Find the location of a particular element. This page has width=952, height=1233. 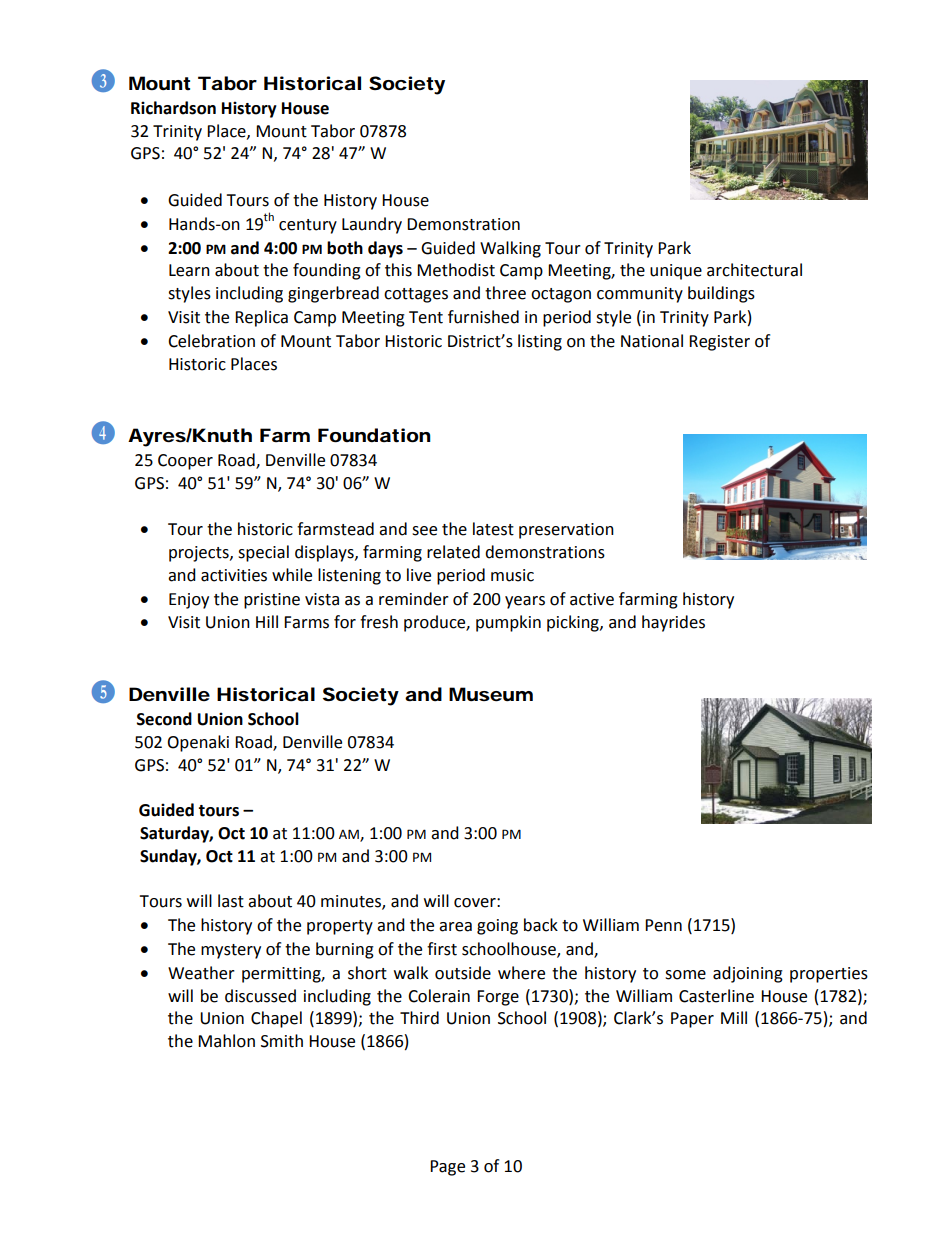

Laundry is located at coordinates (372, 225).
